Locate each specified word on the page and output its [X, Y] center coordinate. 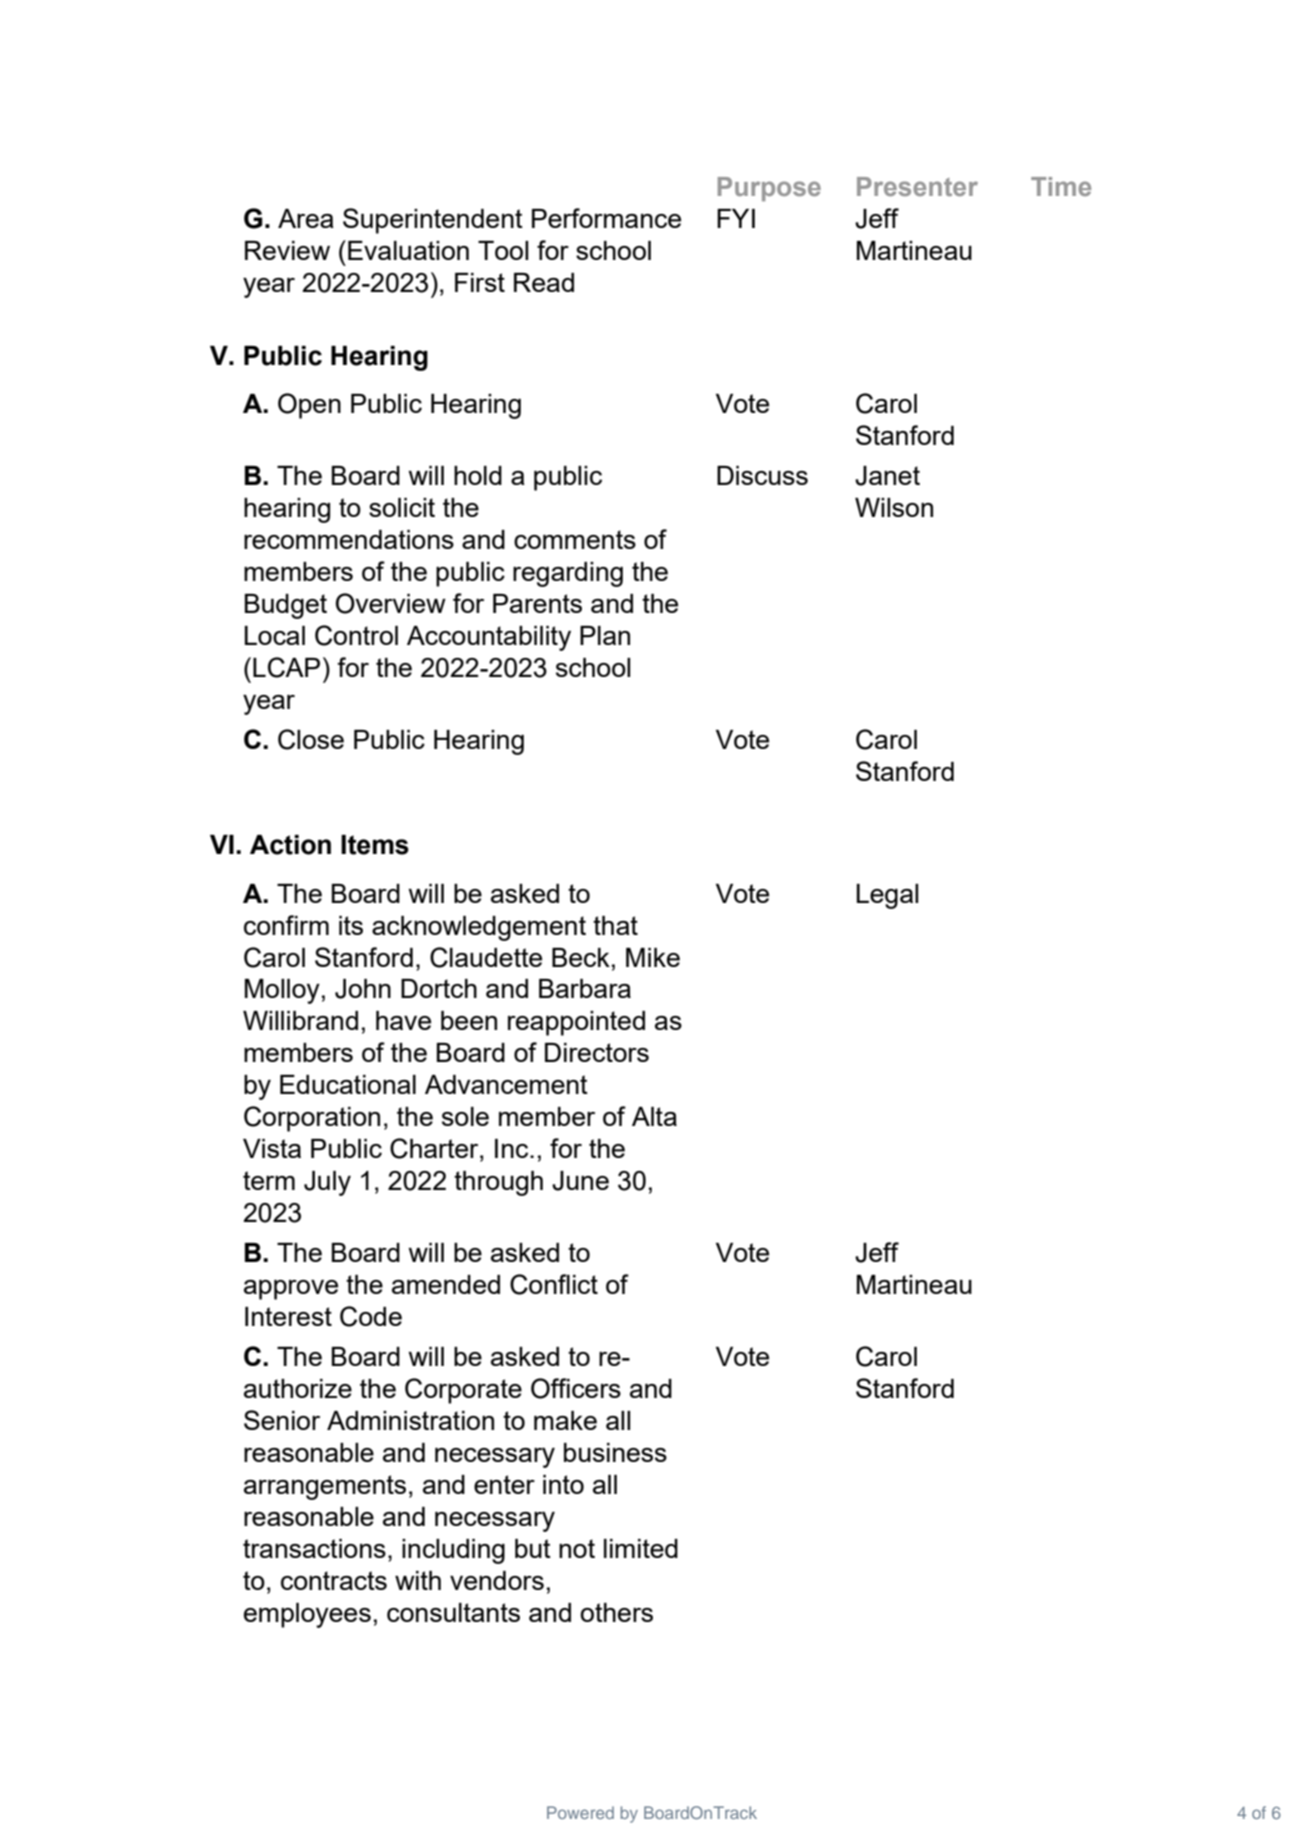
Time [1061, 186]
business [615, 1452]
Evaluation [408, 250]
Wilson [894, 507]
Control [356, 635]
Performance [606, 218]
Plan [605, 635]
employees [307, 1615]
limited [641, 1548]
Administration [410, 1420]
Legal [887, 896]
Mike [653, 957]
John [363, 989]
